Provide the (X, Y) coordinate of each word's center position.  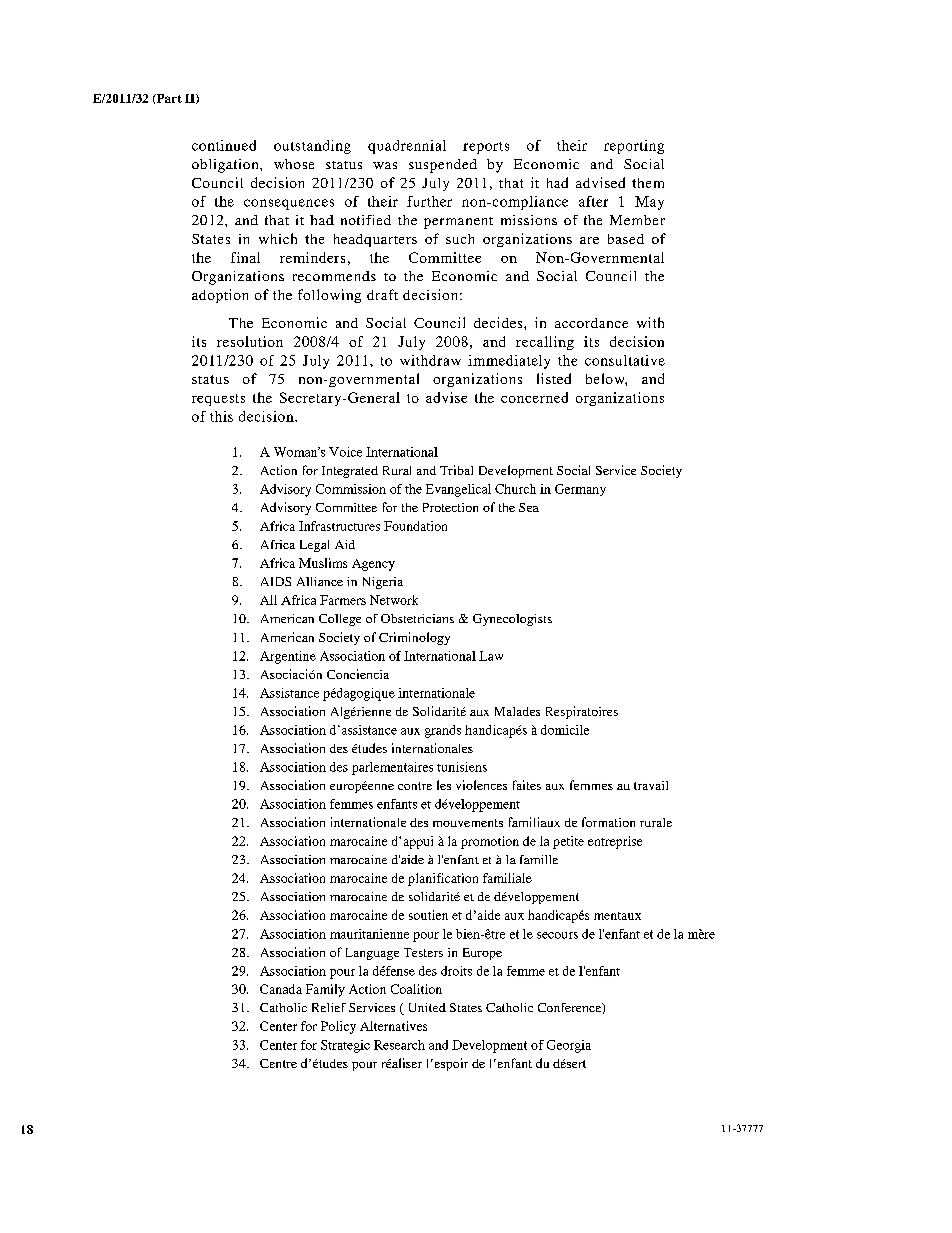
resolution (250, 341)
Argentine (288, 657)
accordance (591, 323)
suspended (443, 166)
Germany (580, 490)
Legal (314, 546)
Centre (278, 1063)
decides (499, 322)
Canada (281, 989)
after (593, 201)
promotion (490, 842)
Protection (450, 507)
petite (568, 842)
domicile (565, 730)
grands (443, 731)
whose (294, 164)
